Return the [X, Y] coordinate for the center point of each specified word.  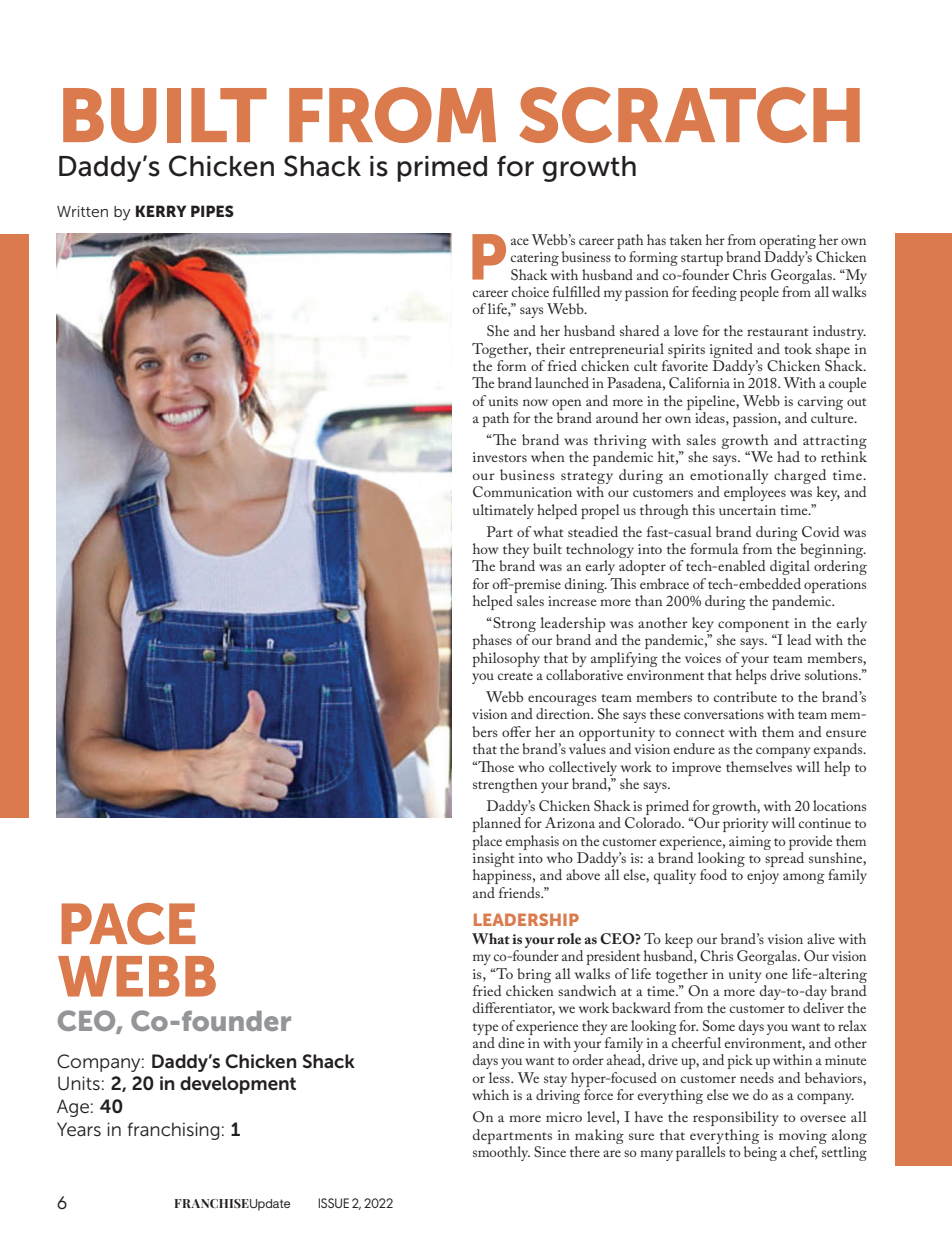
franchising [174, 1131]
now [535, 402]
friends [520, 892]
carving [820, 403]
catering [535, 259]
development [238, 1085]
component [754, 627]
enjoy [763, 877]
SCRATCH [689, 115]
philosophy [506, 659]
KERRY [161, 211]
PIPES [212, 211]
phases [492, 641]
